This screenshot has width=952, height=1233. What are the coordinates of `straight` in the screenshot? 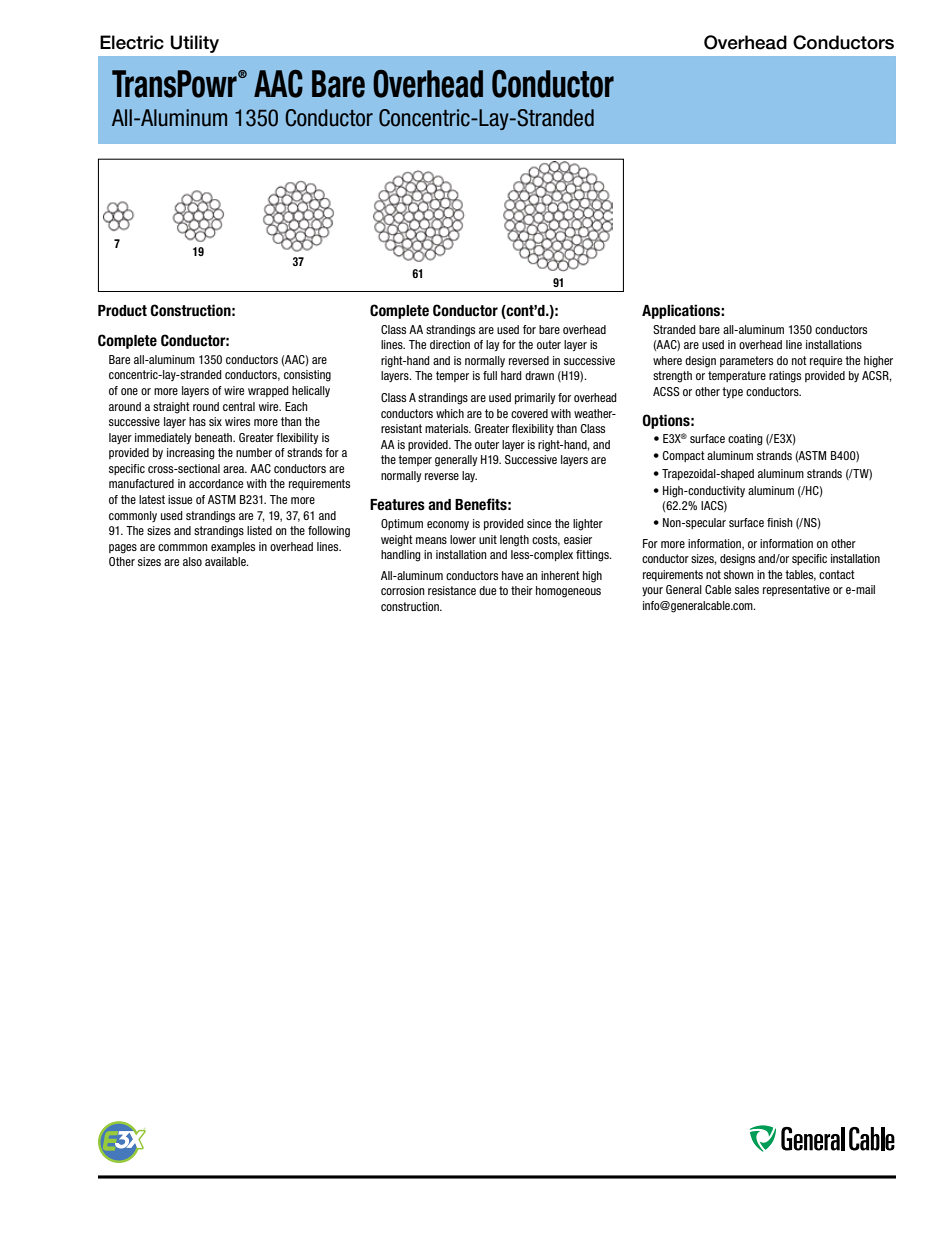 It's located at (171, 408).
